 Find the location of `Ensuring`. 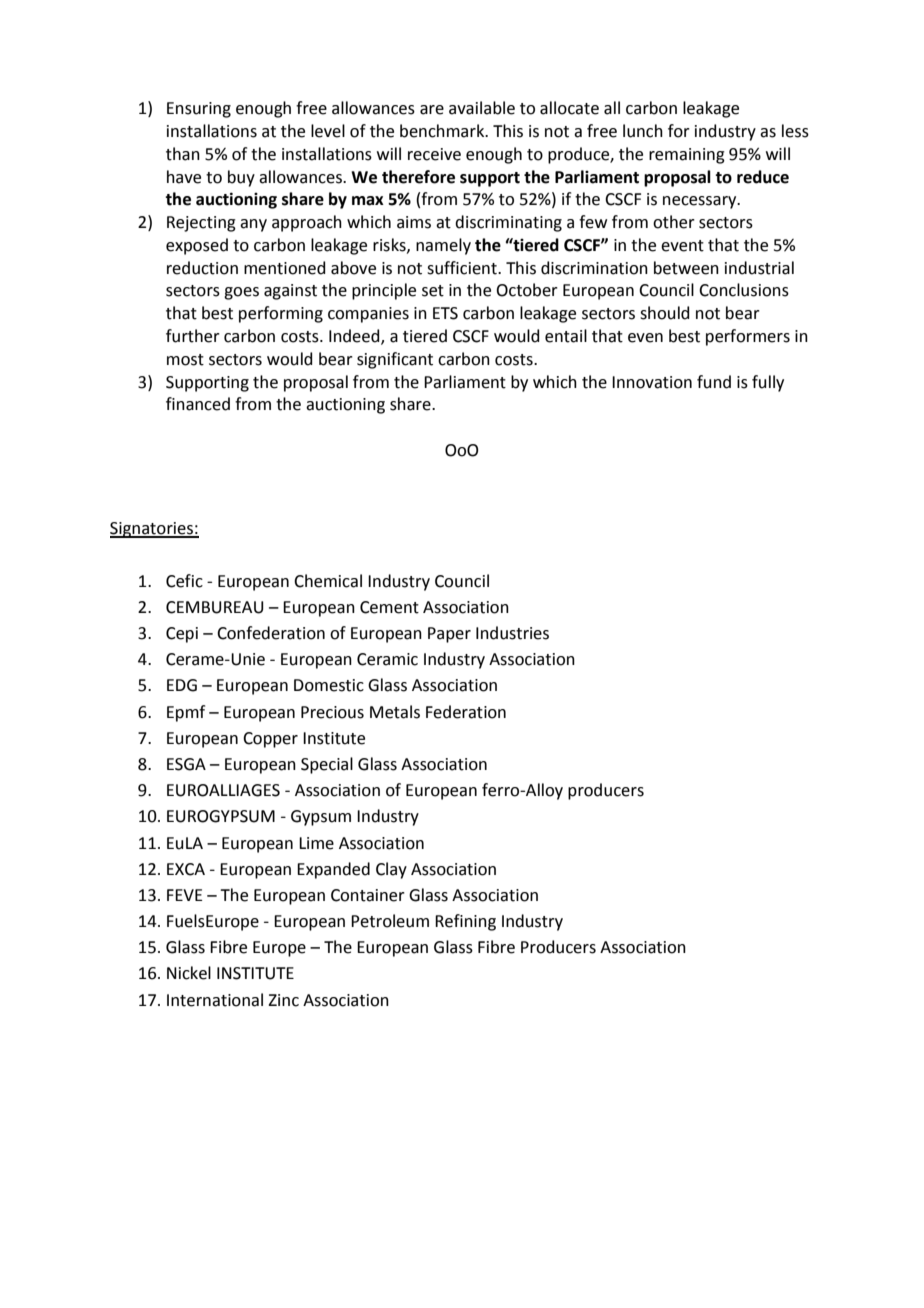

Ensuring is located at coordinates (199, 110).
